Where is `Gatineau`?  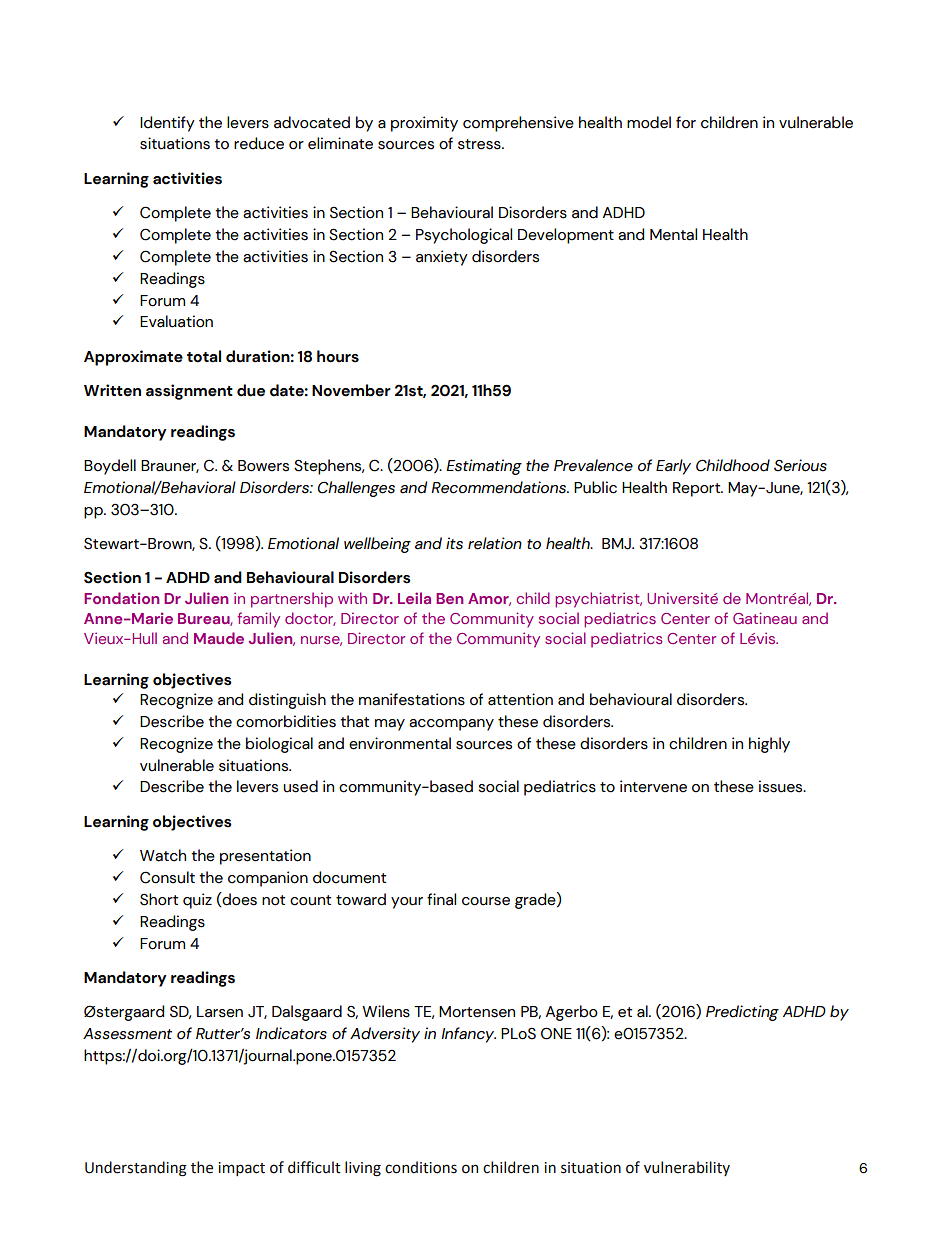 Gatineau is located at coordinates (765, 618).
